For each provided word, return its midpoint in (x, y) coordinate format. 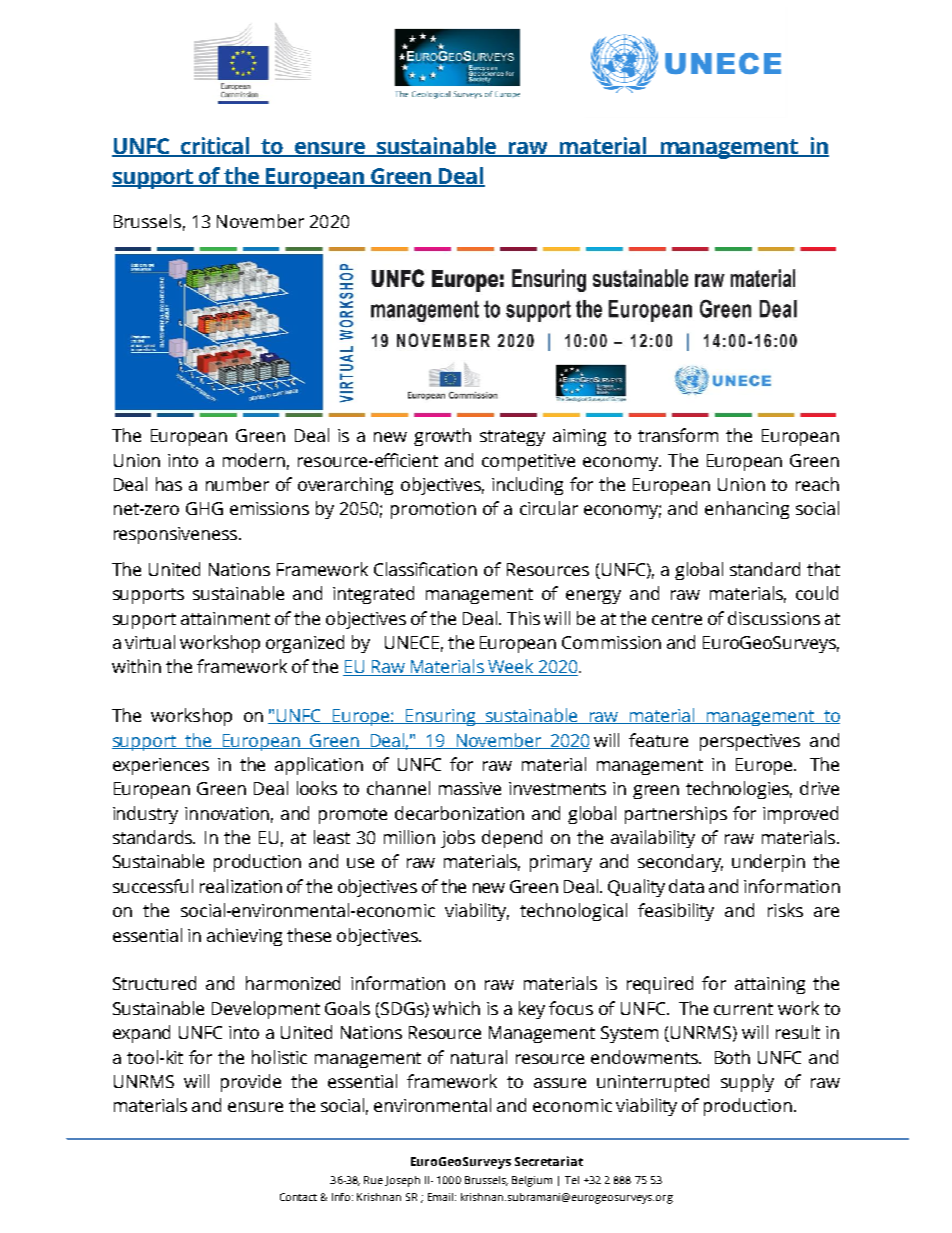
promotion (433, 510)
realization (241, 886)
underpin (768, 863)
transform (678, 435)
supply (747, 1083)
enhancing (747, 510)
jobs (458, 839)
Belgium (532, 1181)
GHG (204, 508)
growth (442, 437)
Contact (298, 1197)
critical (215, 147)
